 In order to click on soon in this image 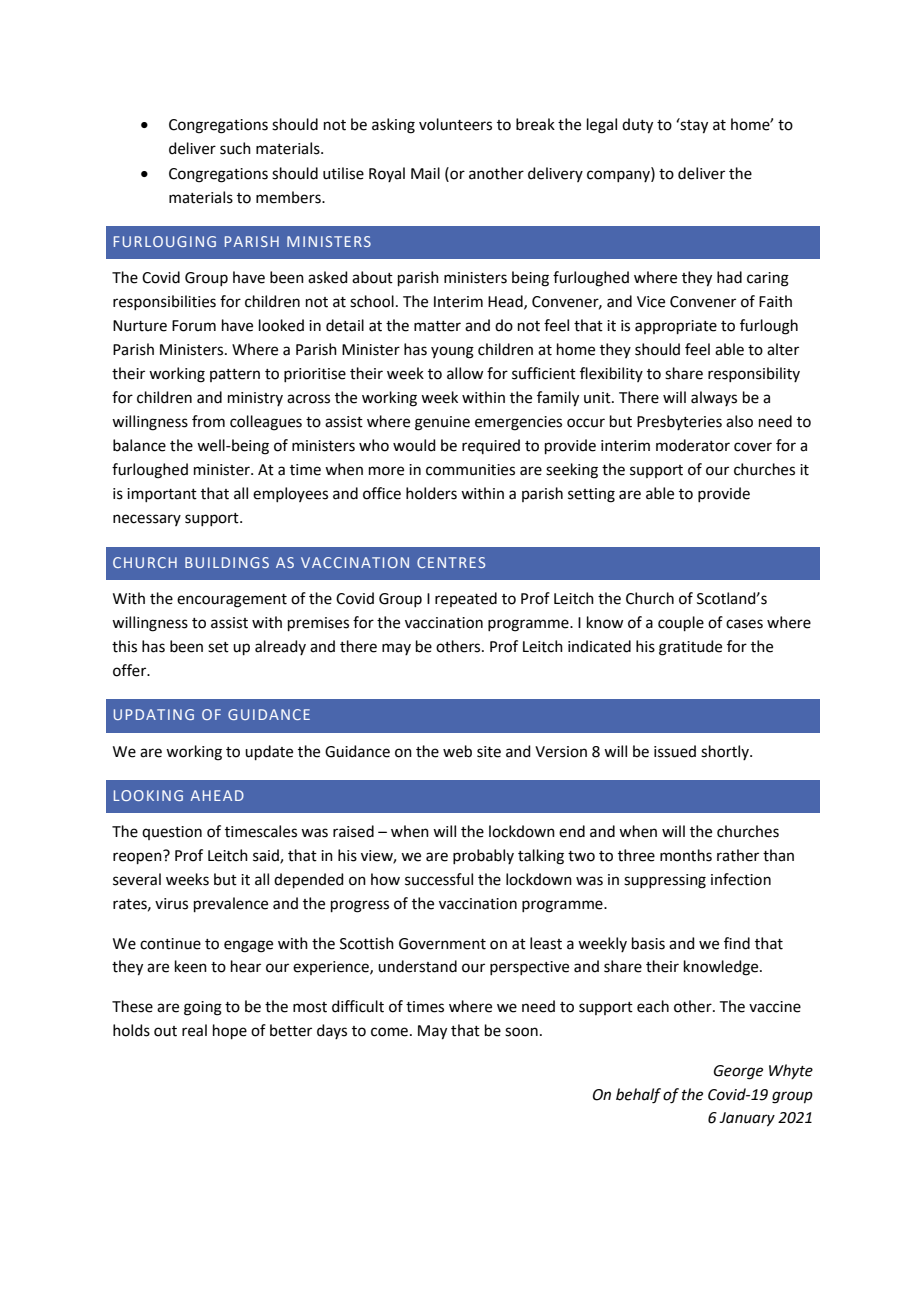, I will do `click(521, 1032)`.
